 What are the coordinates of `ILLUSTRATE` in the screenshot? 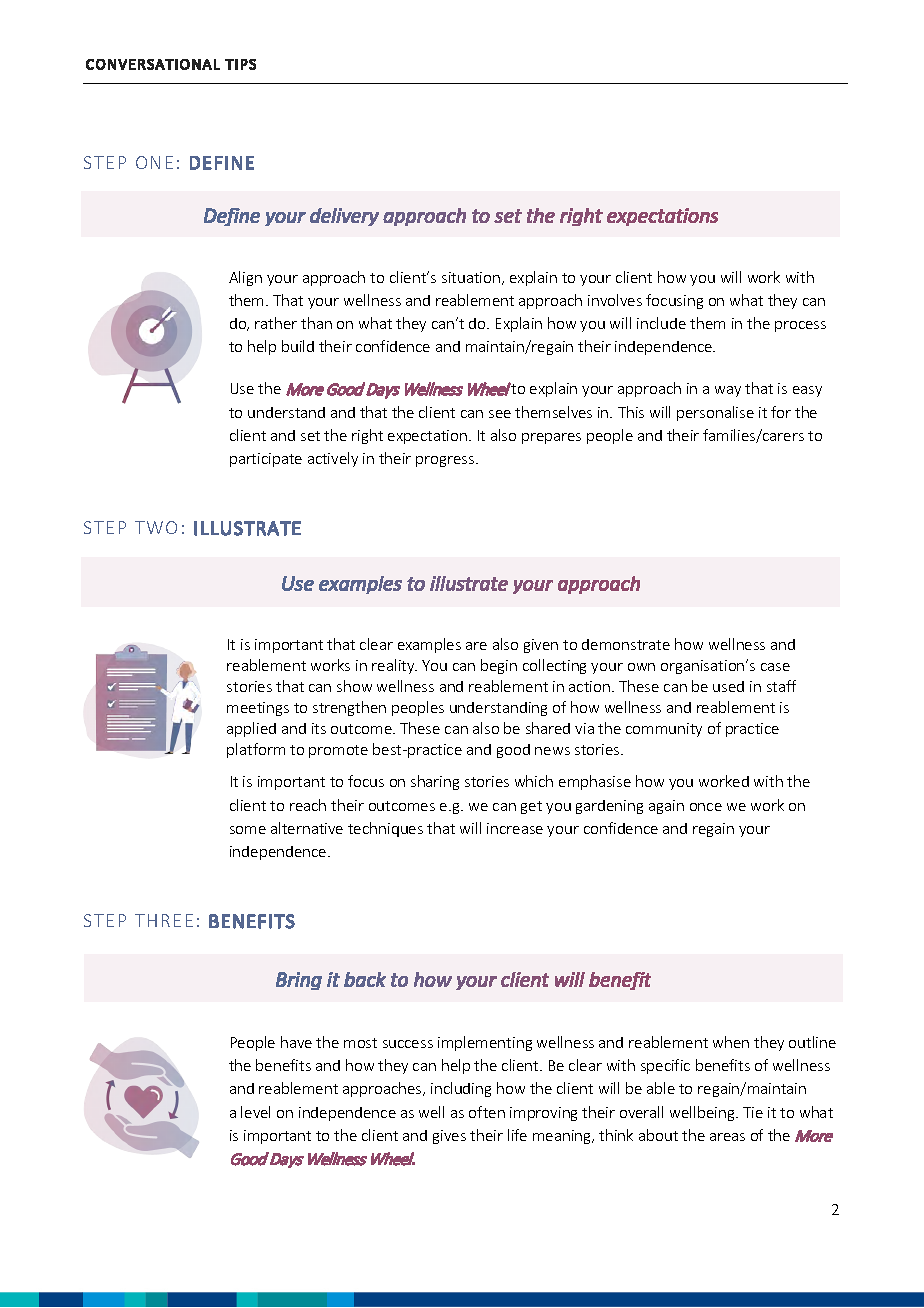 It's located at (247, 528).
